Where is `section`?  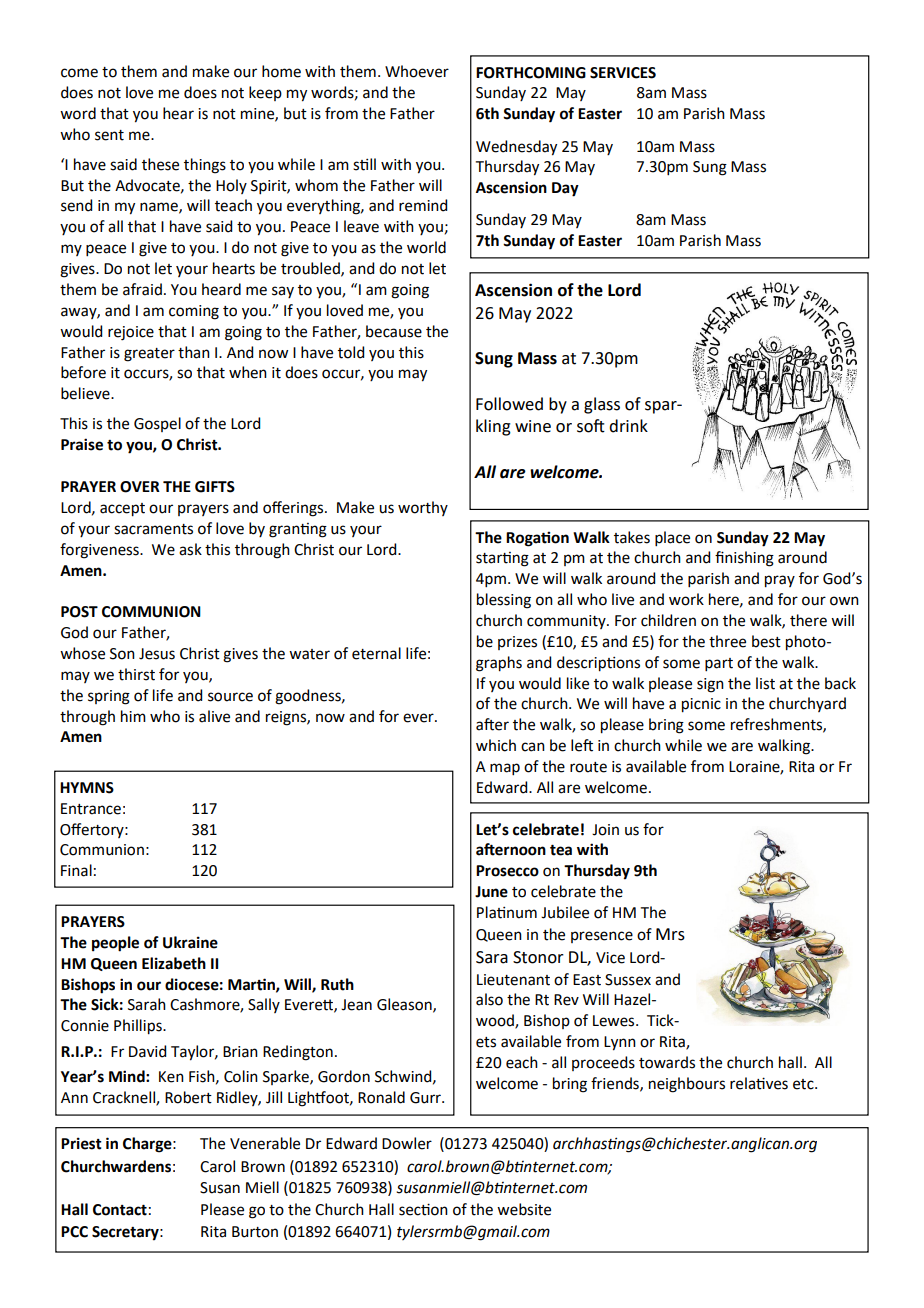 section is located at coordinates (423, 1209).
